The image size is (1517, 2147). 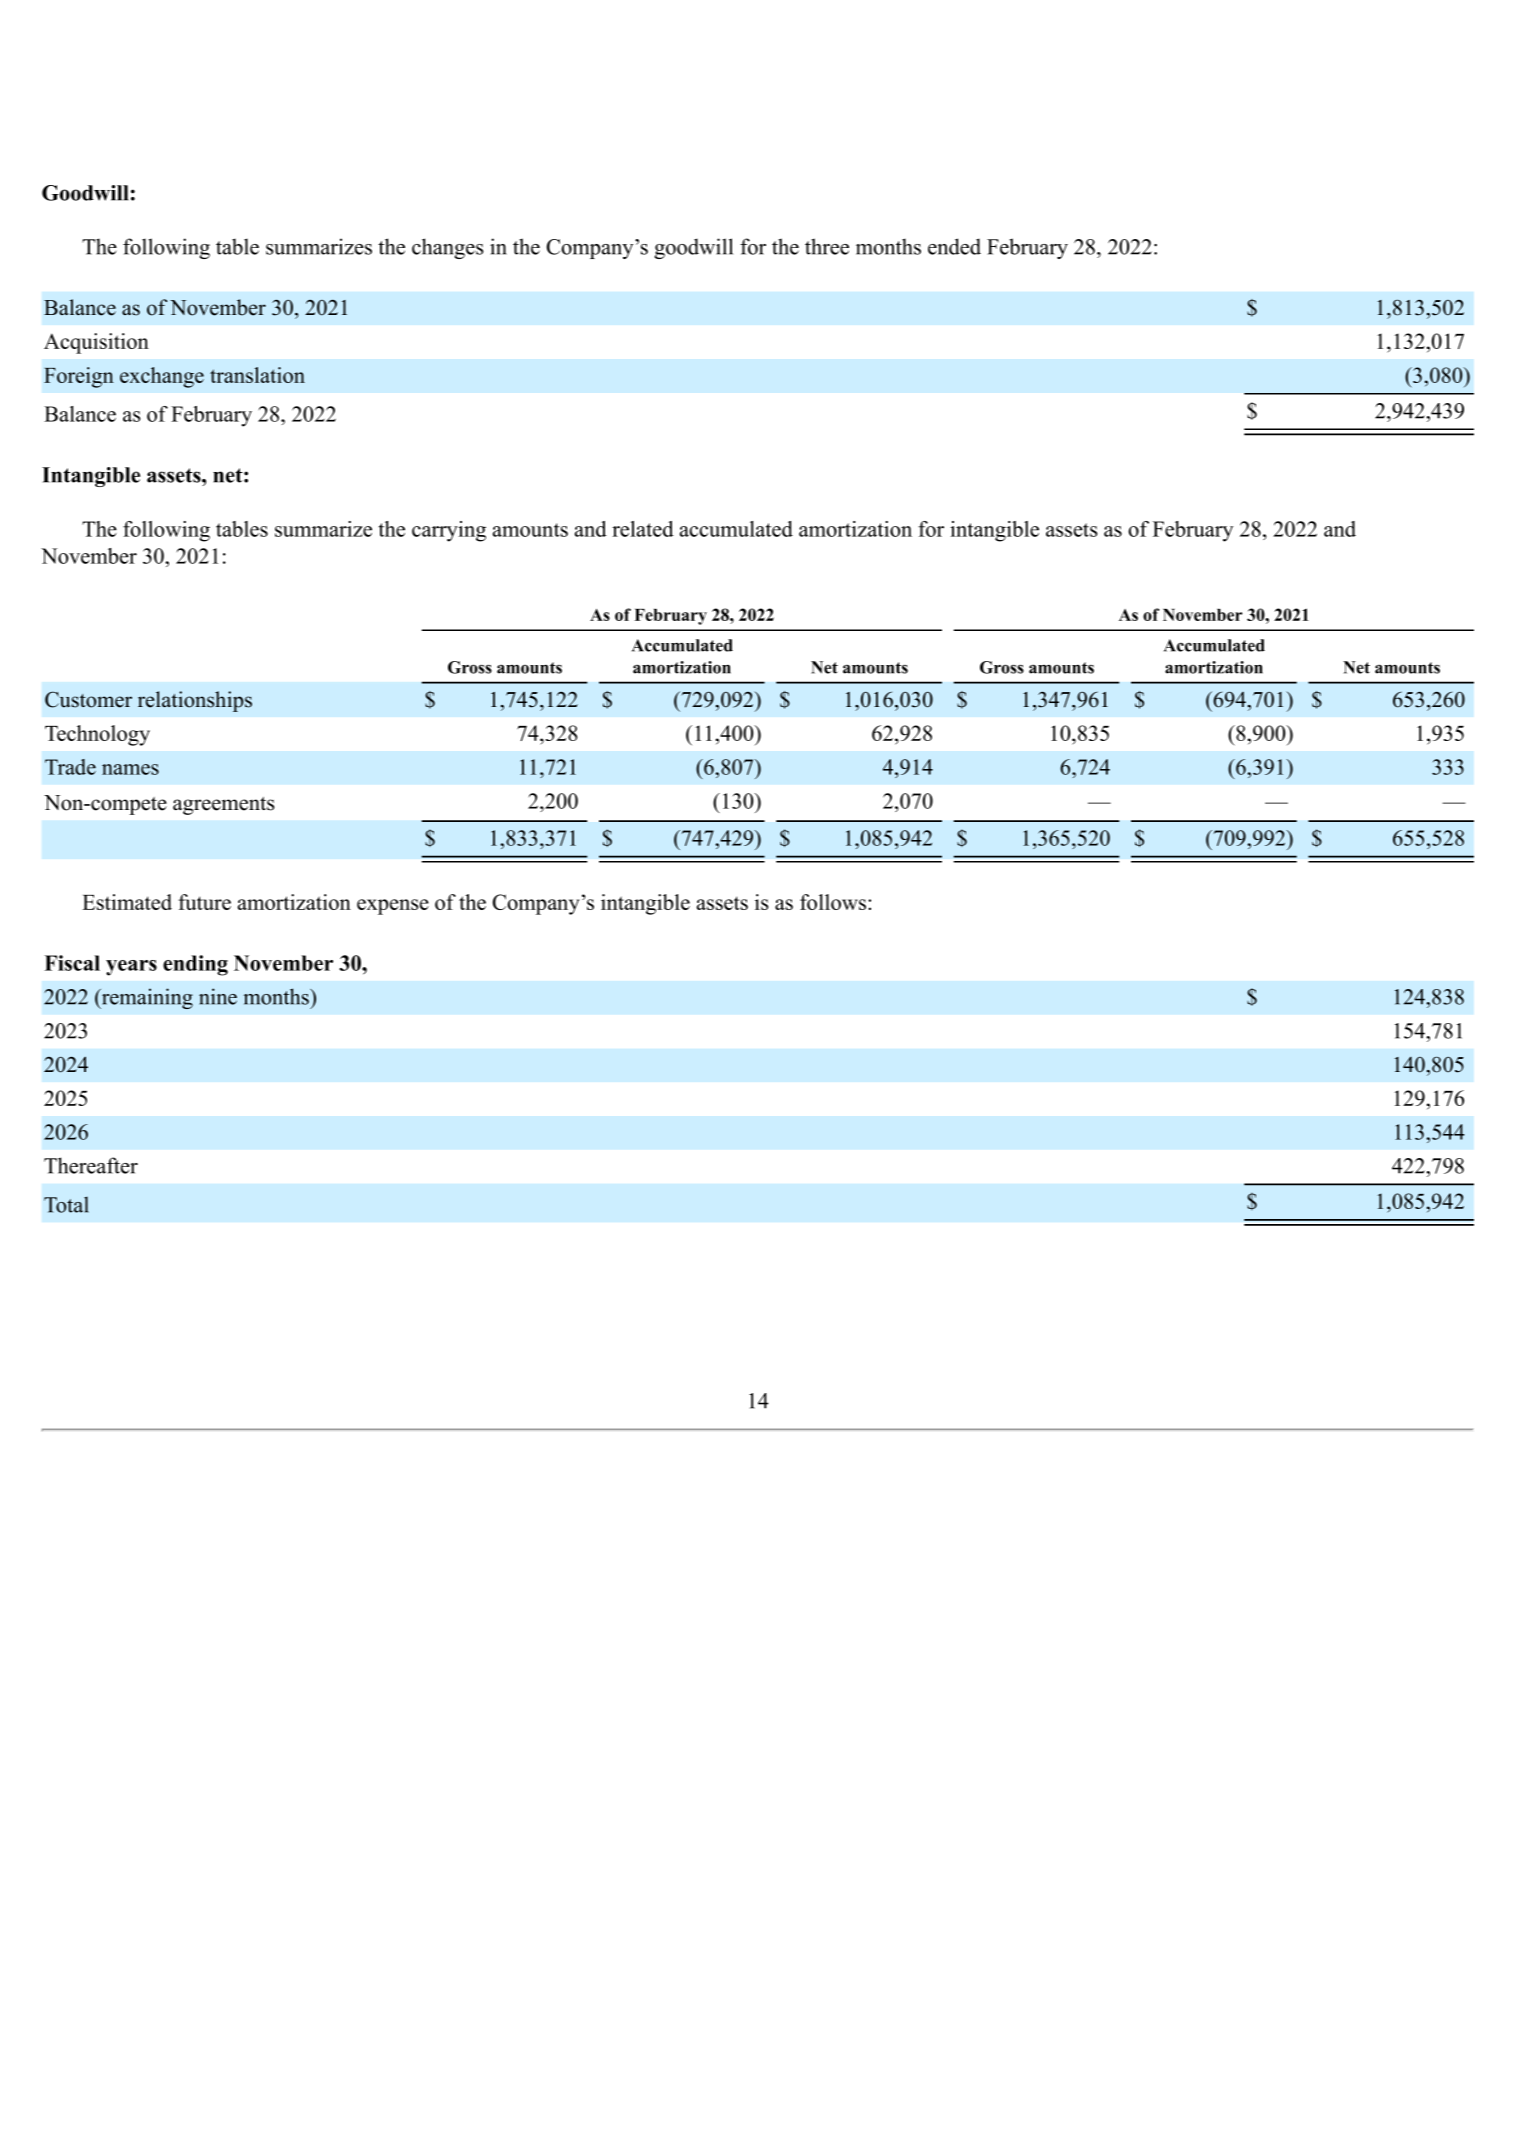 I want to click on Acquisition, so click(x=96, y=343).
